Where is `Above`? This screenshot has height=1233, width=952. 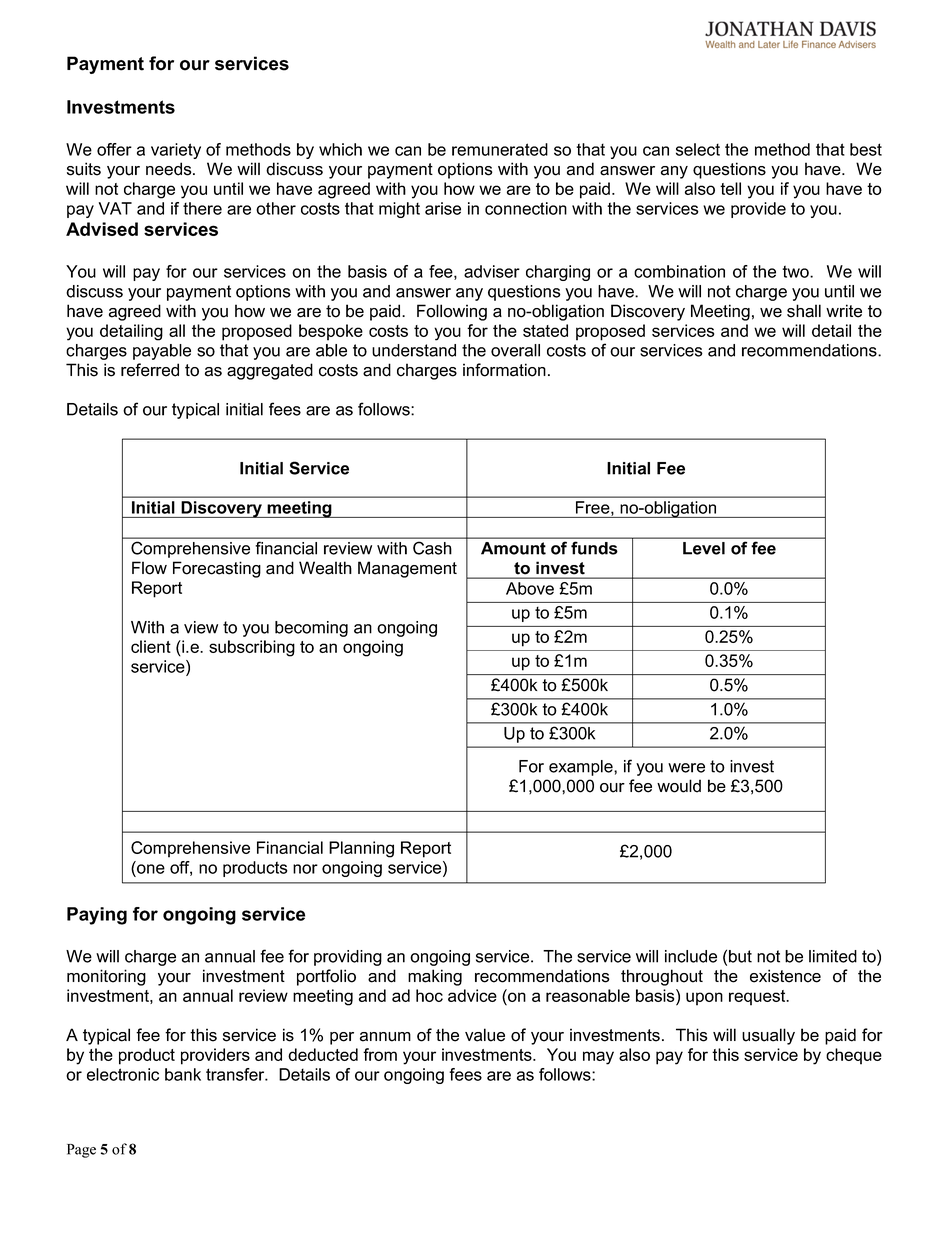
Above is located at coordinates (530, 588).
